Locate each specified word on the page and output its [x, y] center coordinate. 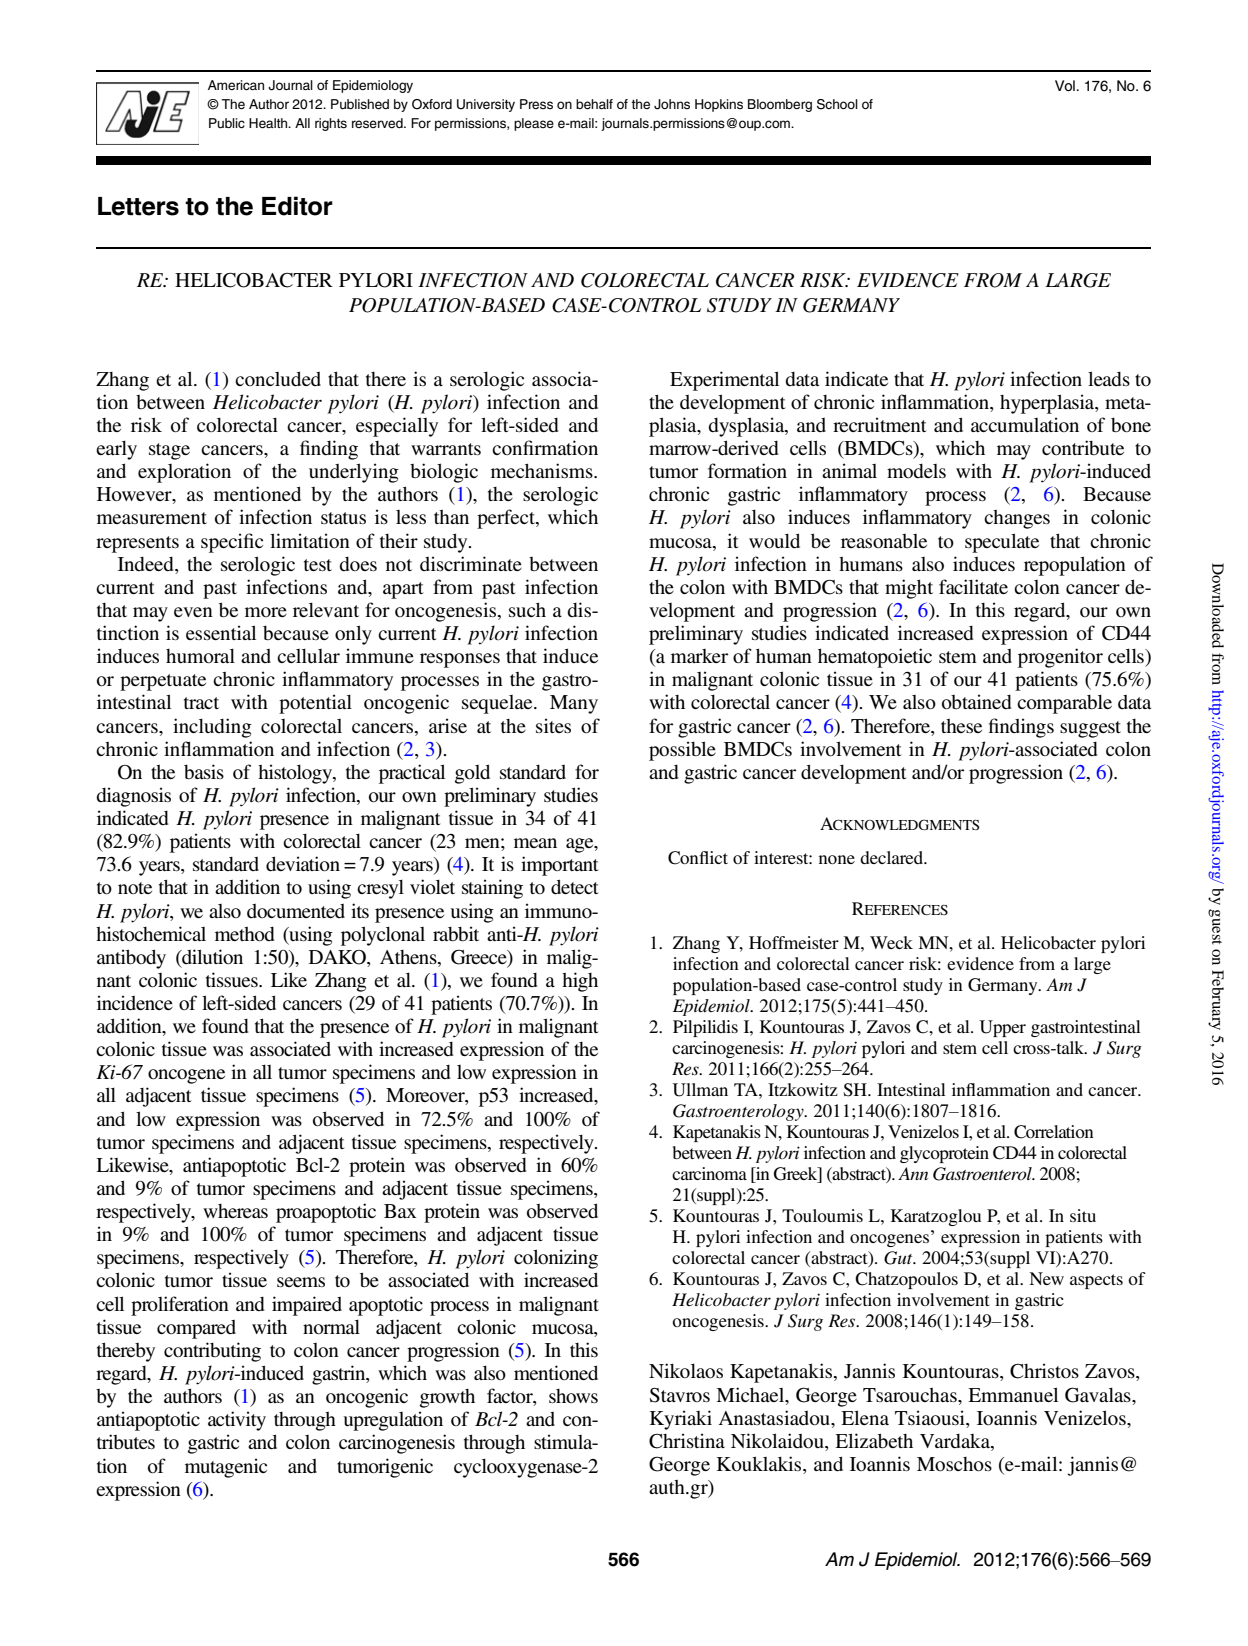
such [527, 609]
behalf [594, 104]
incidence [135, 1002]
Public [227, 123]
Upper [1003, 1028]
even [193, 612]
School [837, 104]
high [580, 982]
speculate [1002, 543]
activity [237, 1421]
